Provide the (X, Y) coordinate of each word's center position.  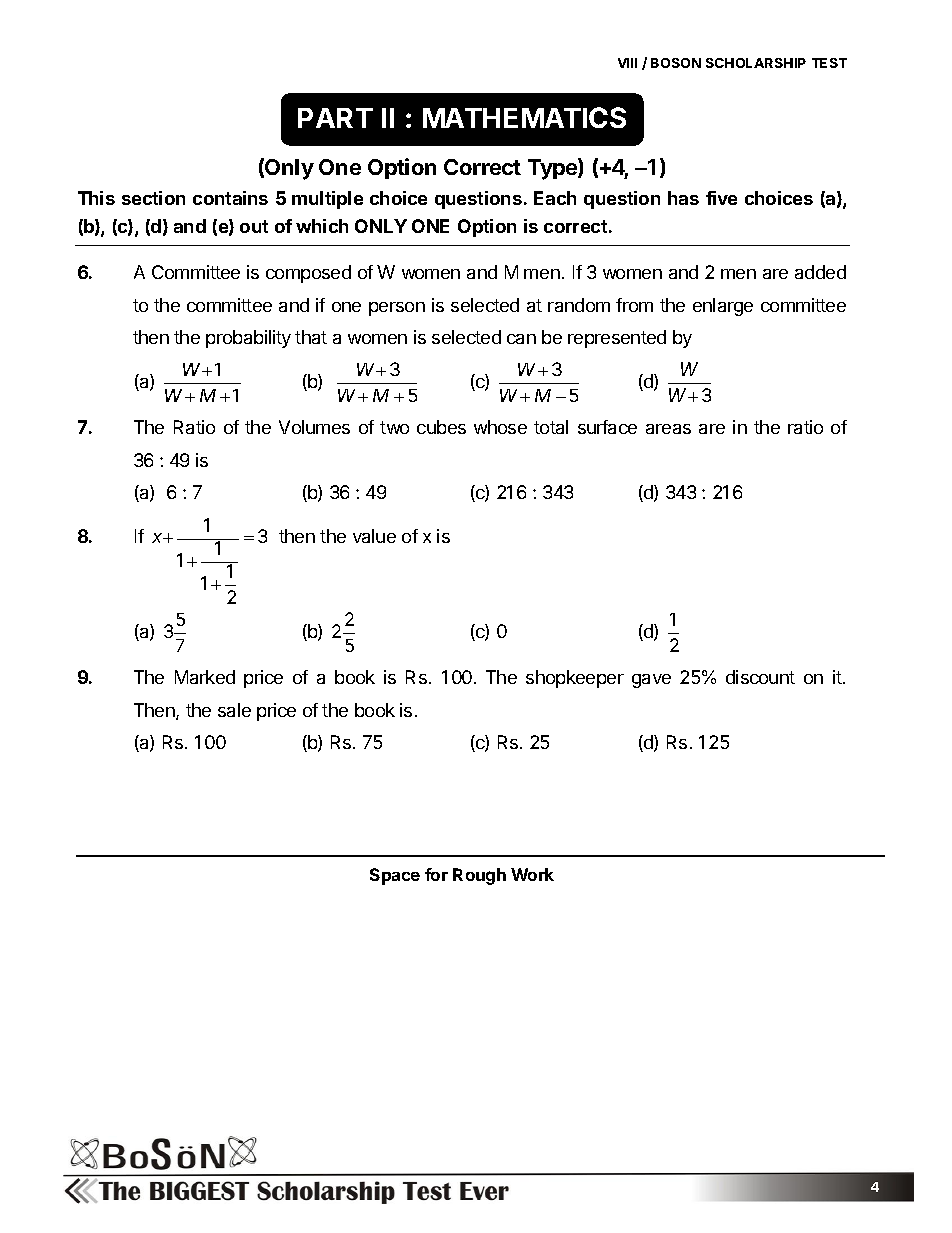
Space (395, 876)
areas (668, 429)
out (254, 226)
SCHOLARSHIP (756, 63)
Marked (205, 677)
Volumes (314, 427)
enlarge (723, 307)
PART (335, 118)
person (397, 309)
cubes (441, 427)
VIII (627, 63)
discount (760, 677)
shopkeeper (575, 679)
